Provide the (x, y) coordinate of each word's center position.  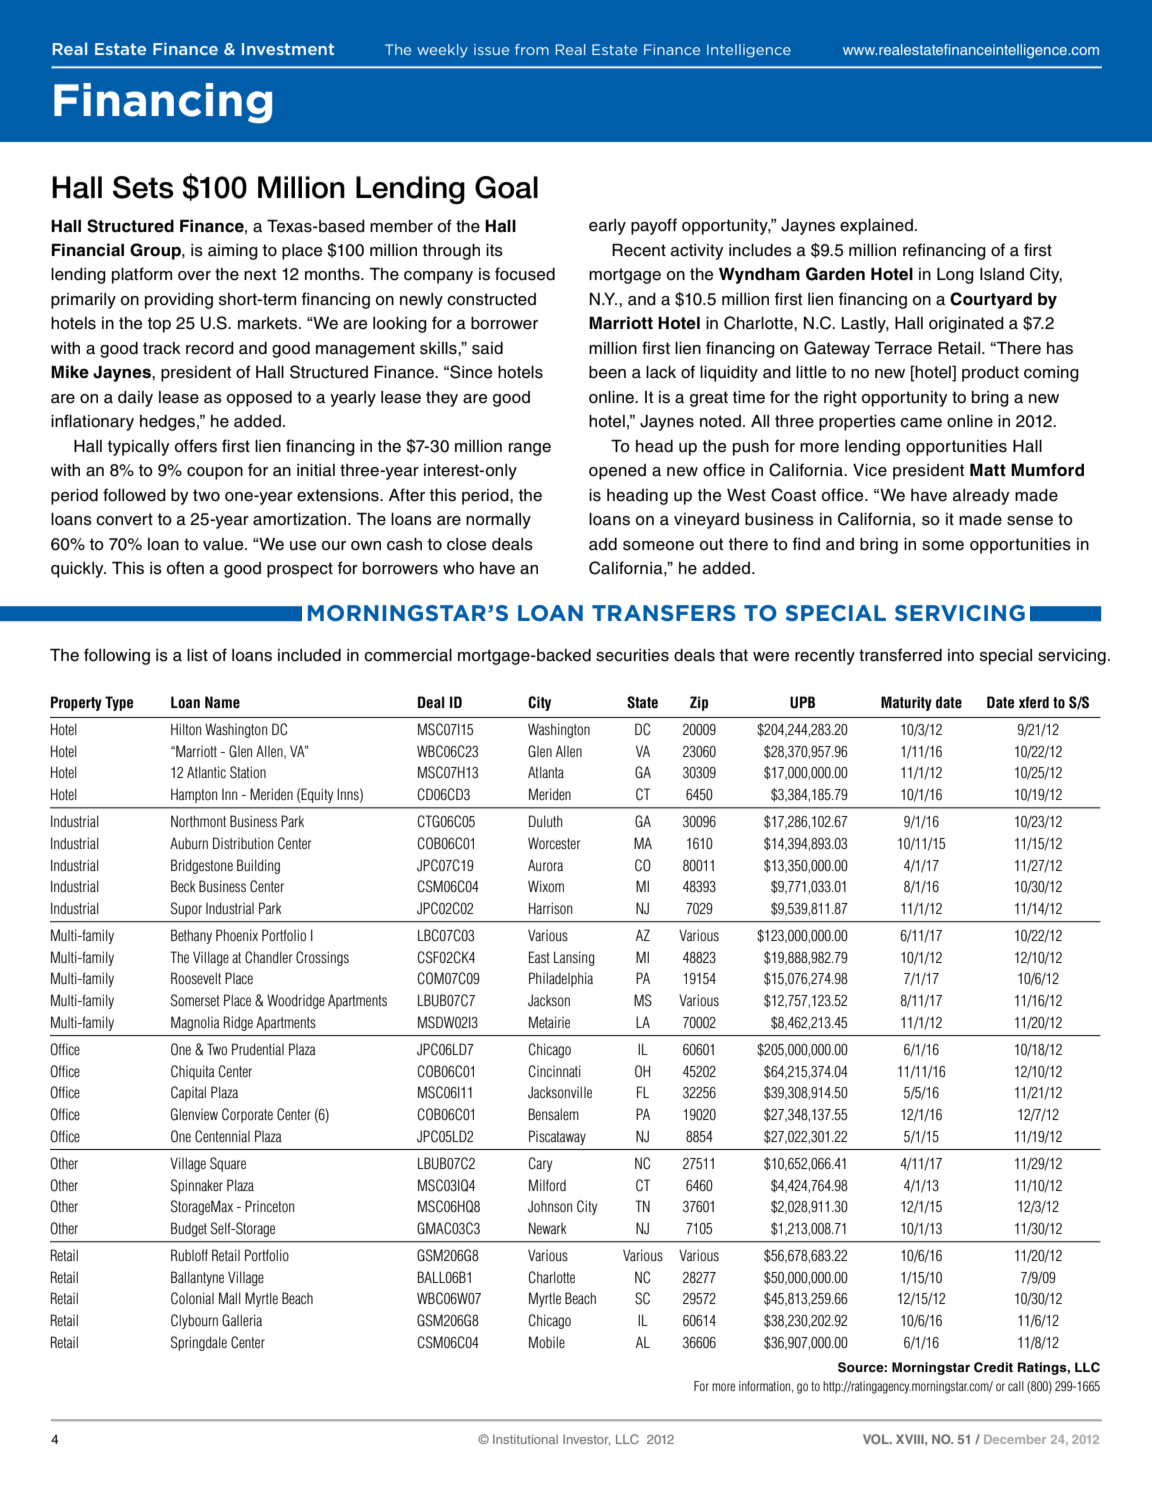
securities (632, 655)
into (961, 655)
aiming (233, 252)
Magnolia (195, 1023)
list (197, 655)
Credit (993, 1367)
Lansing (574, 958)
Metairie (549, 1022)
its (494, 250)
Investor (586, 1440)
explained (876, 227)
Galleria (242, 1320)
